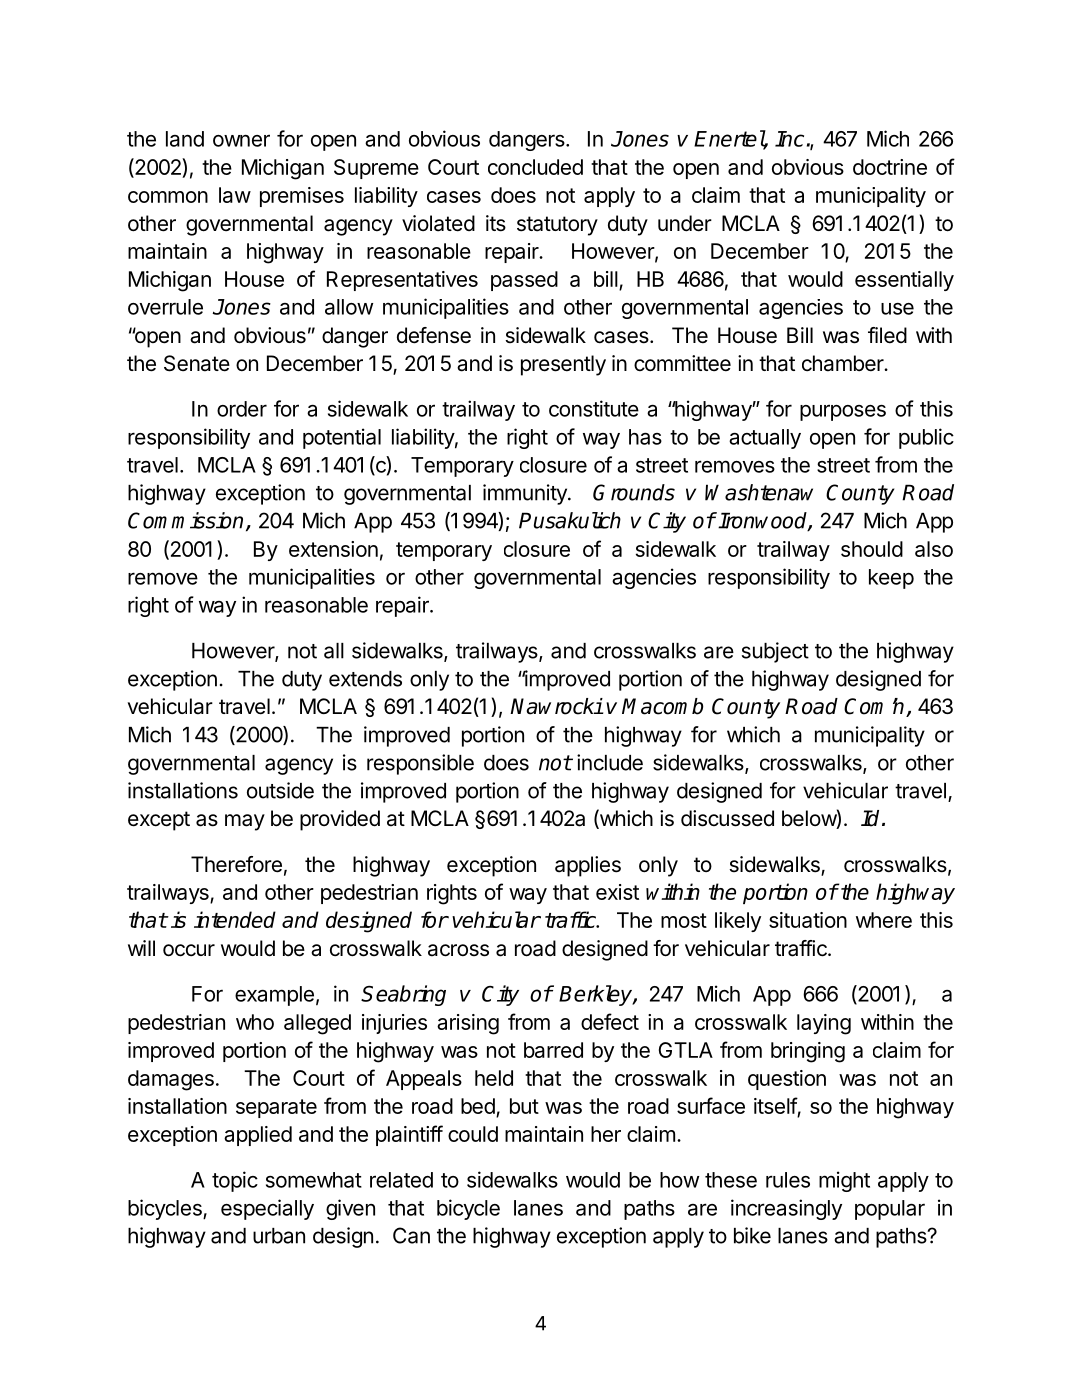 This screenshot has height=1398, width=1080. What do you see at coordinates (235, 1181) in the screenshot?
I see `topic` at bounding box center [235, 1181].
